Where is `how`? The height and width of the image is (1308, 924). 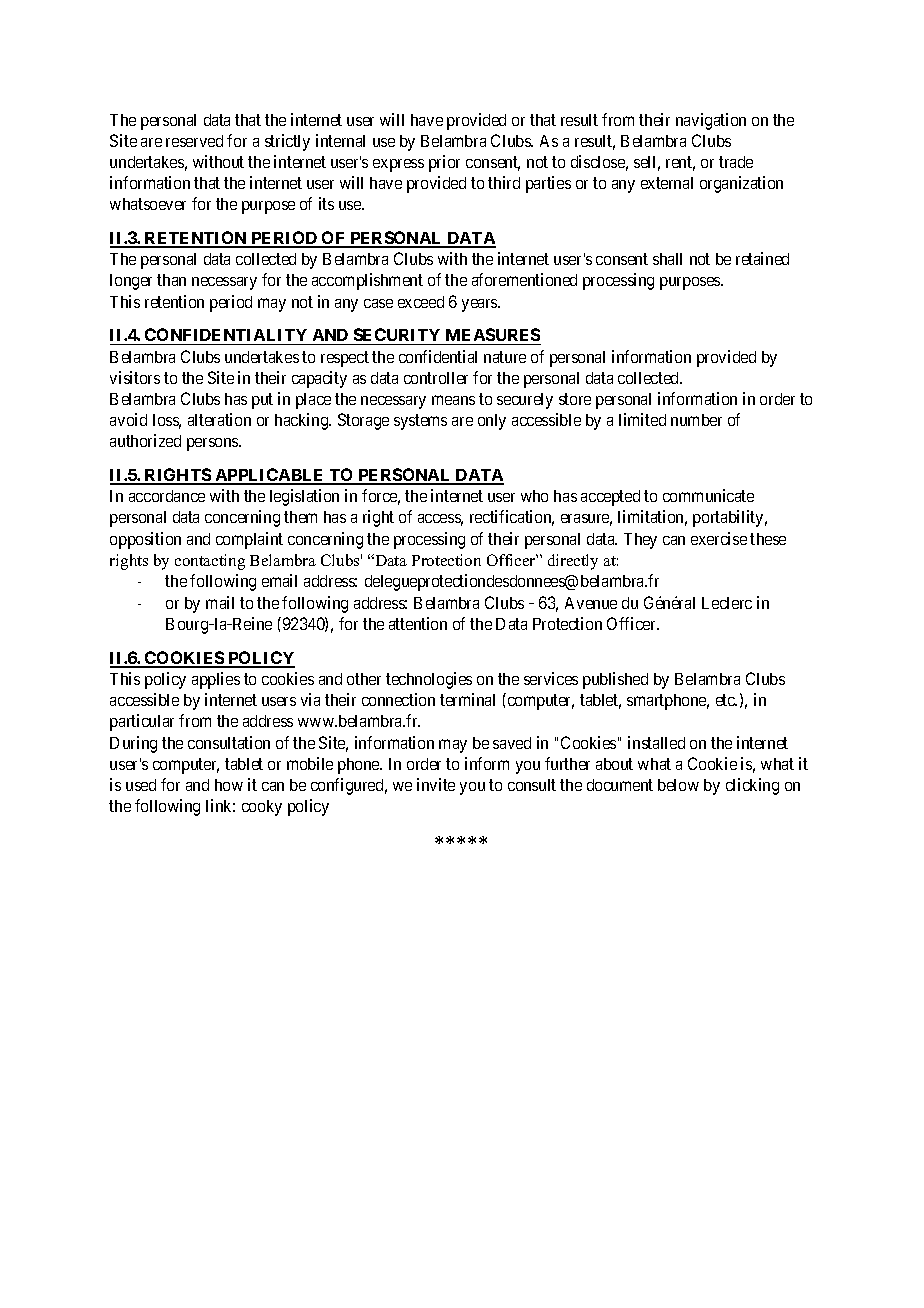
how is located at coordinates (229, 785).
